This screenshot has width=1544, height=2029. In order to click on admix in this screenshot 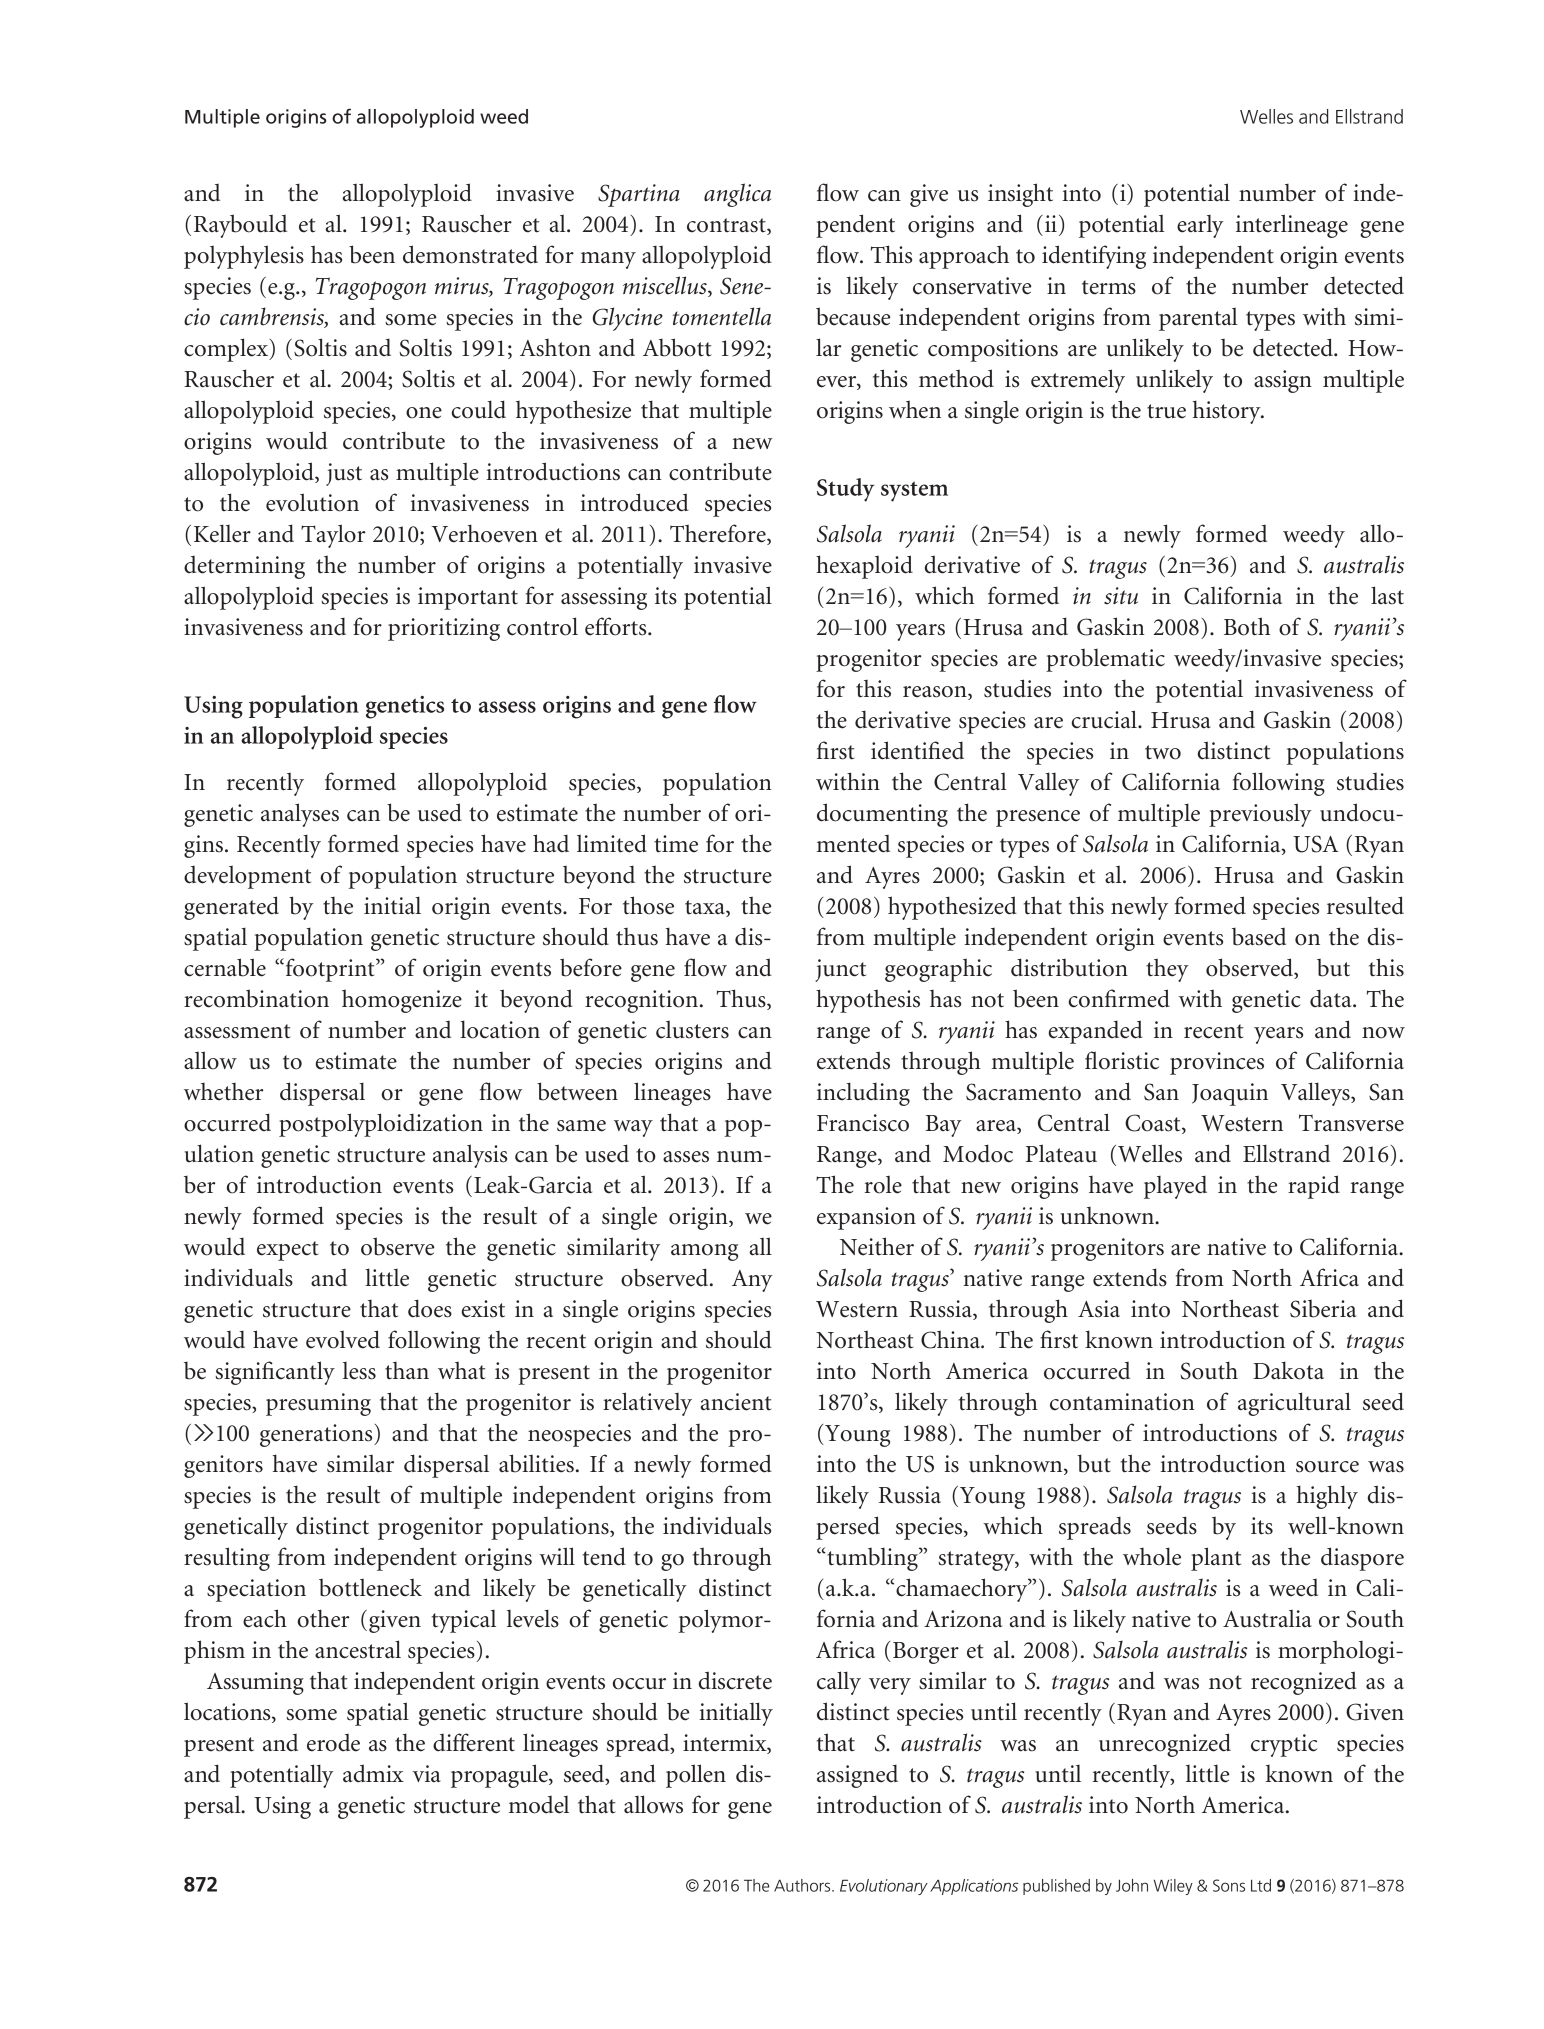, I will do `click(373, 1773)`.
